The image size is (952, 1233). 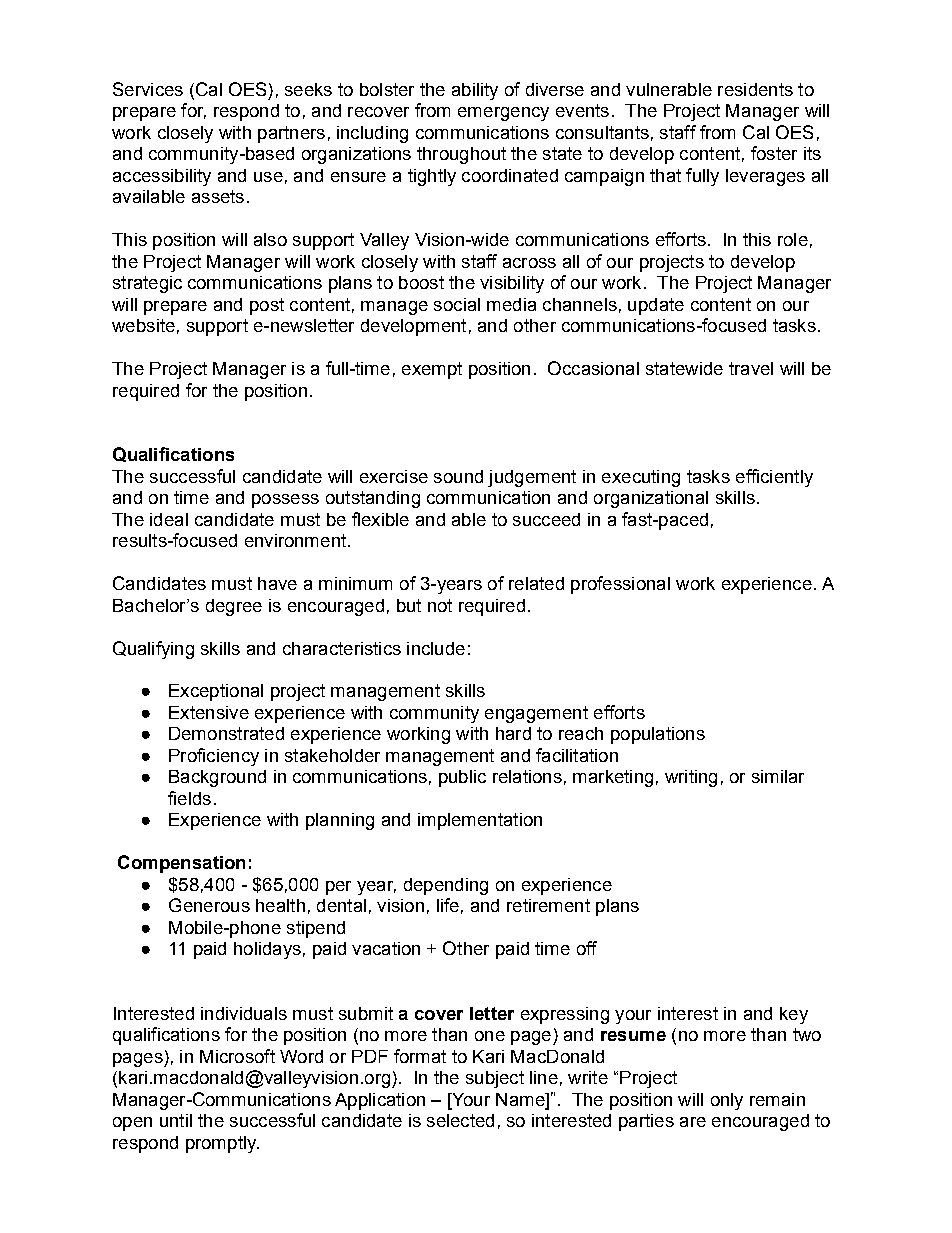 What do you see at coordinates (691, 778) in the screenshot?
I see `writing` at bounding box center [691, 778].
